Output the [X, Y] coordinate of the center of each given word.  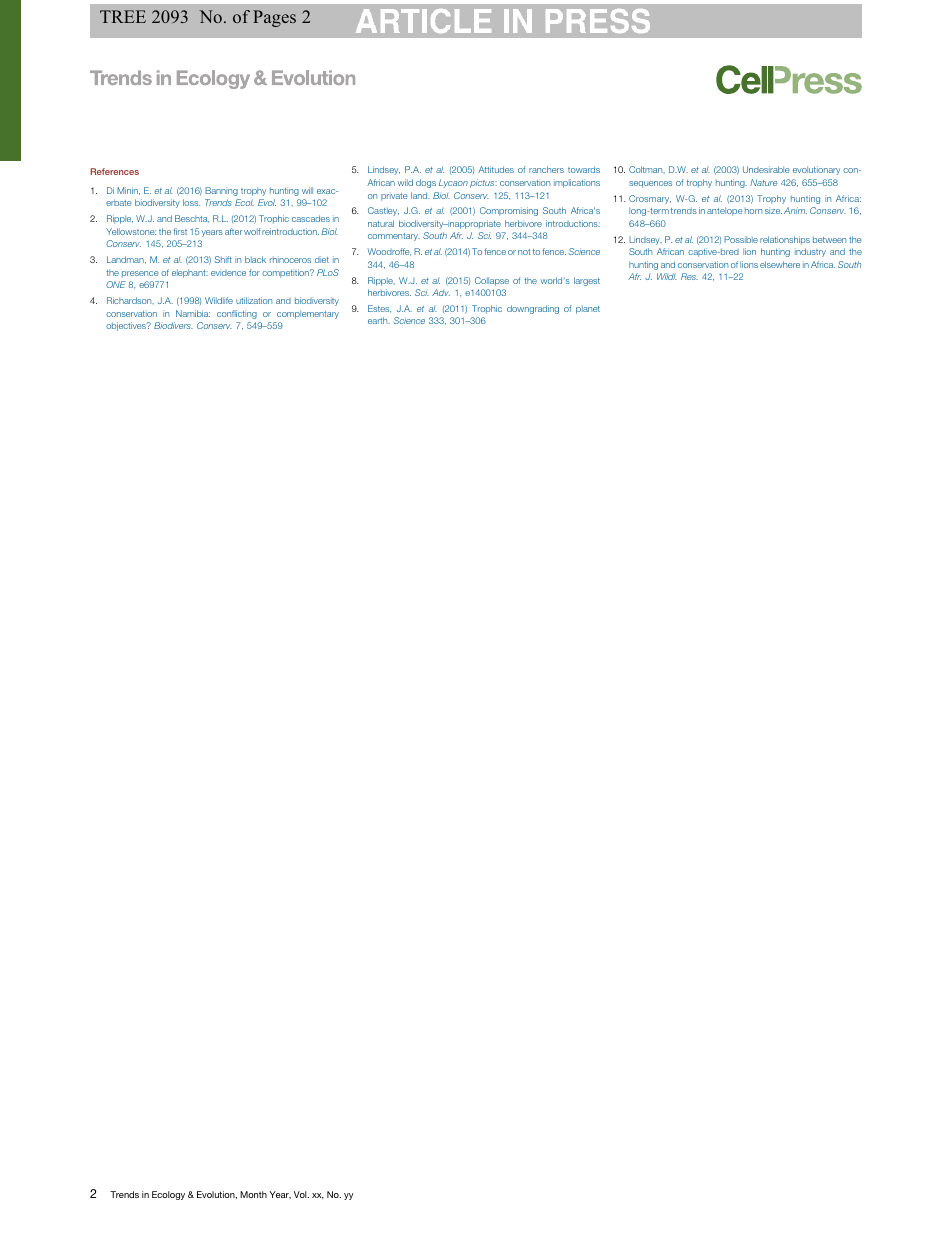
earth [379, 320]
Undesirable [766, 169]
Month [253, 1194]
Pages [274, 18]
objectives [127, 326]
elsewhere [780, 264]
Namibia [193, 313]
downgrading [533, 309]
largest [587, 281]
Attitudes [496, 169]
